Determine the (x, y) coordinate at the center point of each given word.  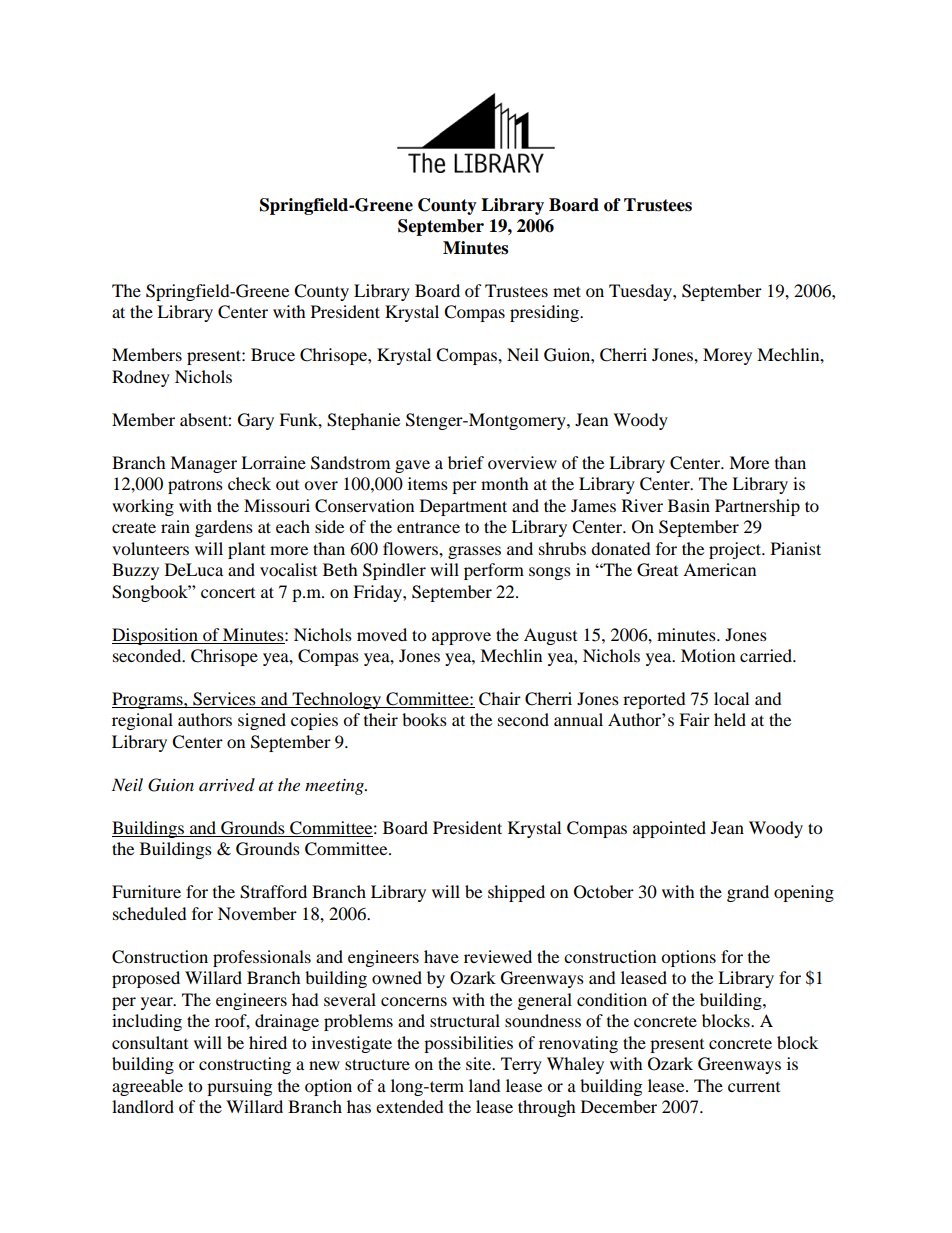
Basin (689, 505)
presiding (545, 313)
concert (228, 593)
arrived (227, 784)
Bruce (273, 354)
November (257, 913)
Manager (203, 464)
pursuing (239, 1087)
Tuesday (641, 292)
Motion (708, 655)
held (730, 719)
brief (466, 462)
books (424, 719)
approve (461, 638)
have (441, 956)
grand (748, 893)
